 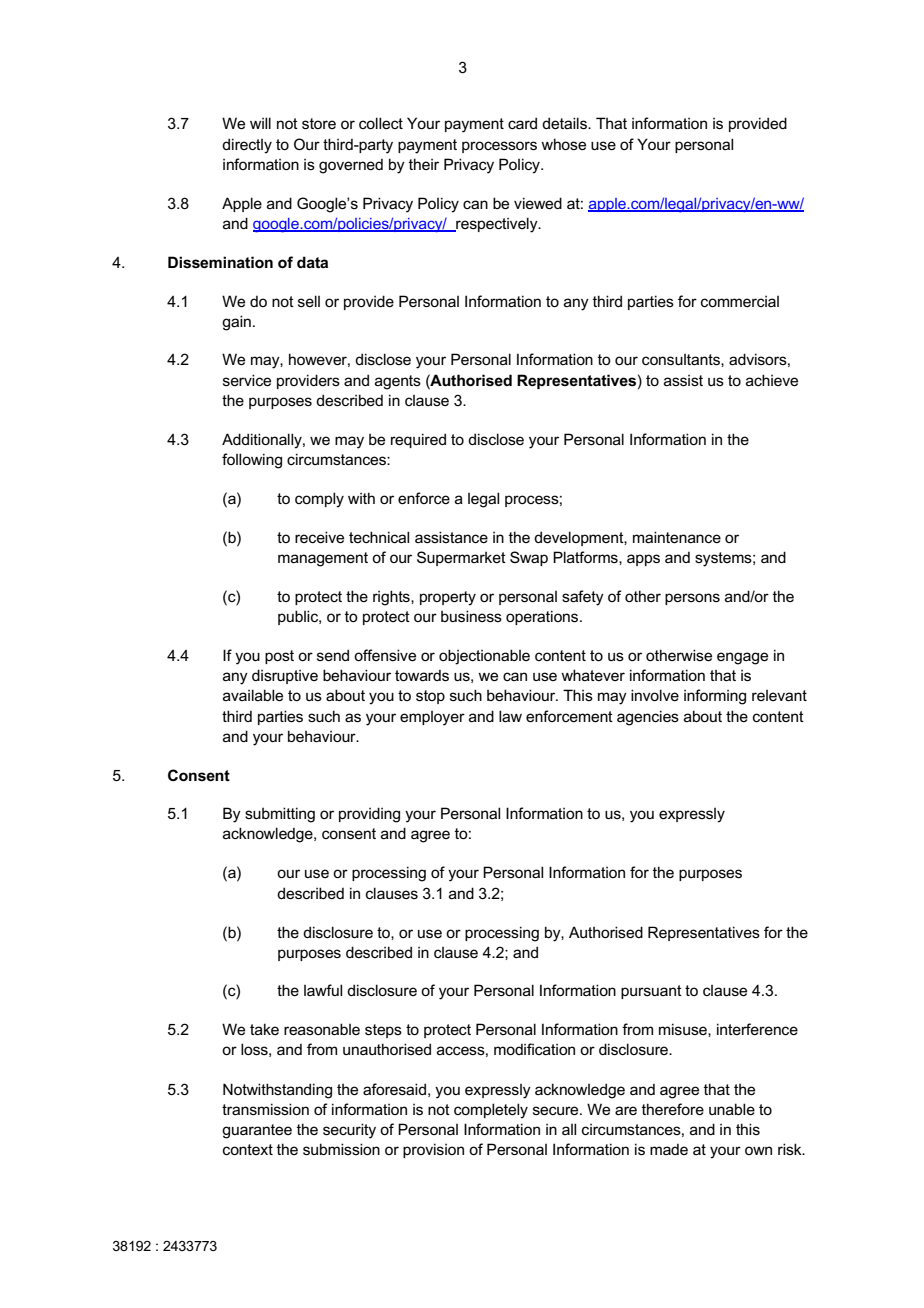 What do you see at coordinates (715, 697) in the image?
I see `informing` at bounding box center [715, 697].
